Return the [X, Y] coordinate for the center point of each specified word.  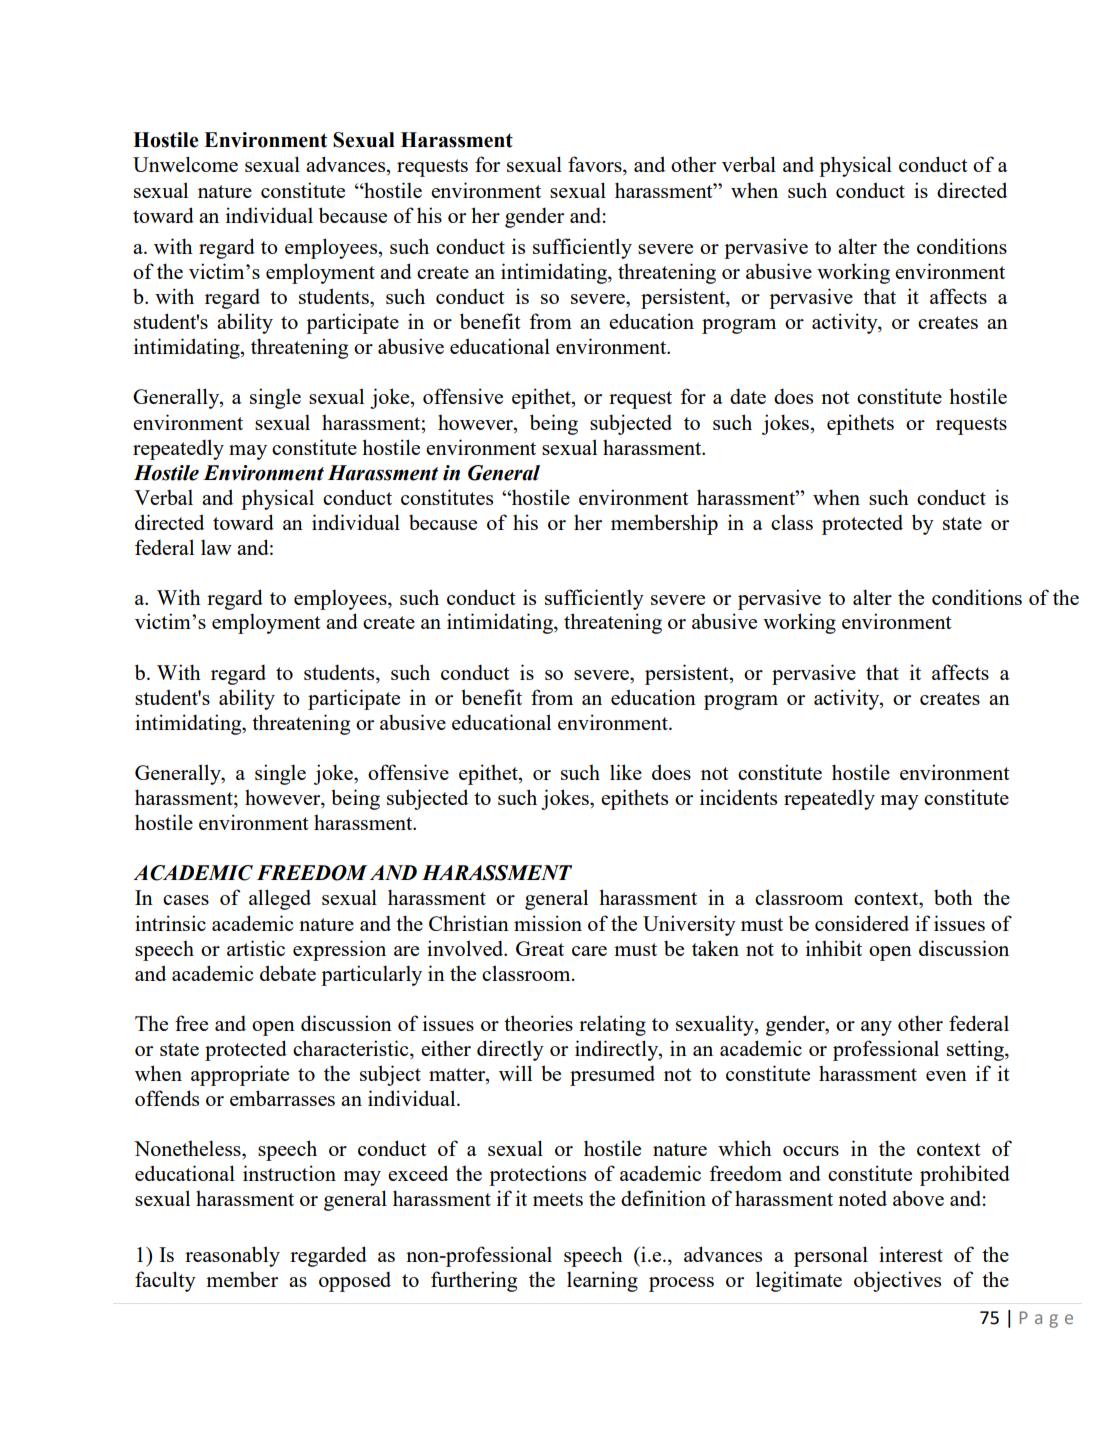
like [626, 772]
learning [602, 1281]
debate [288, 973]
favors [596, 165]
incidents [738, 797]
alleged [280, 899]
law [216, 547]
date [748, 396]
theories [538, 1023]
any [876, 1028]
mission [548, 923]
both [953, 897]
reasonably [232, 1256]
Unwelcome [185, 164]
